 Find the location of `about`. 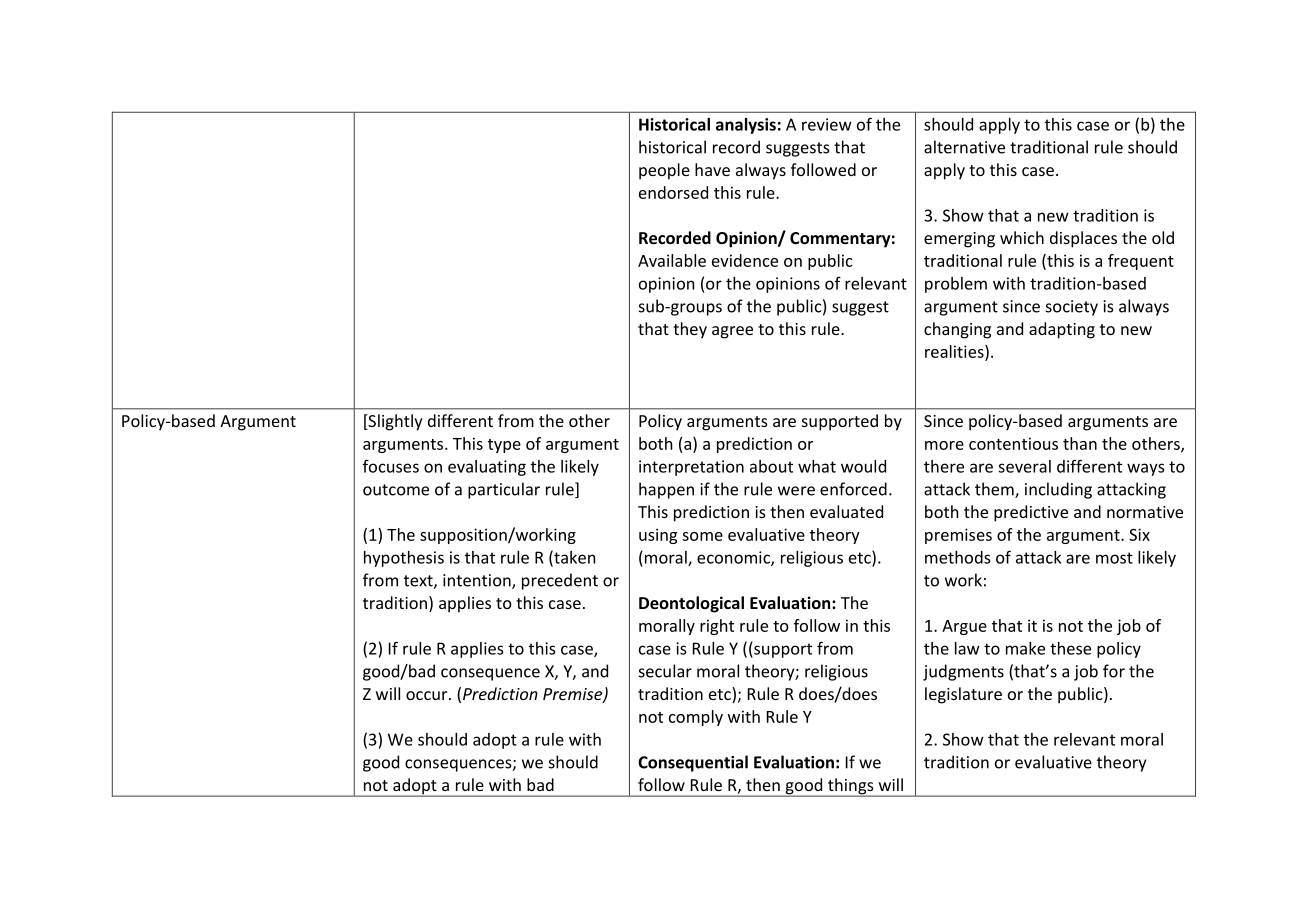

about is located at coordinates (771, 466).
